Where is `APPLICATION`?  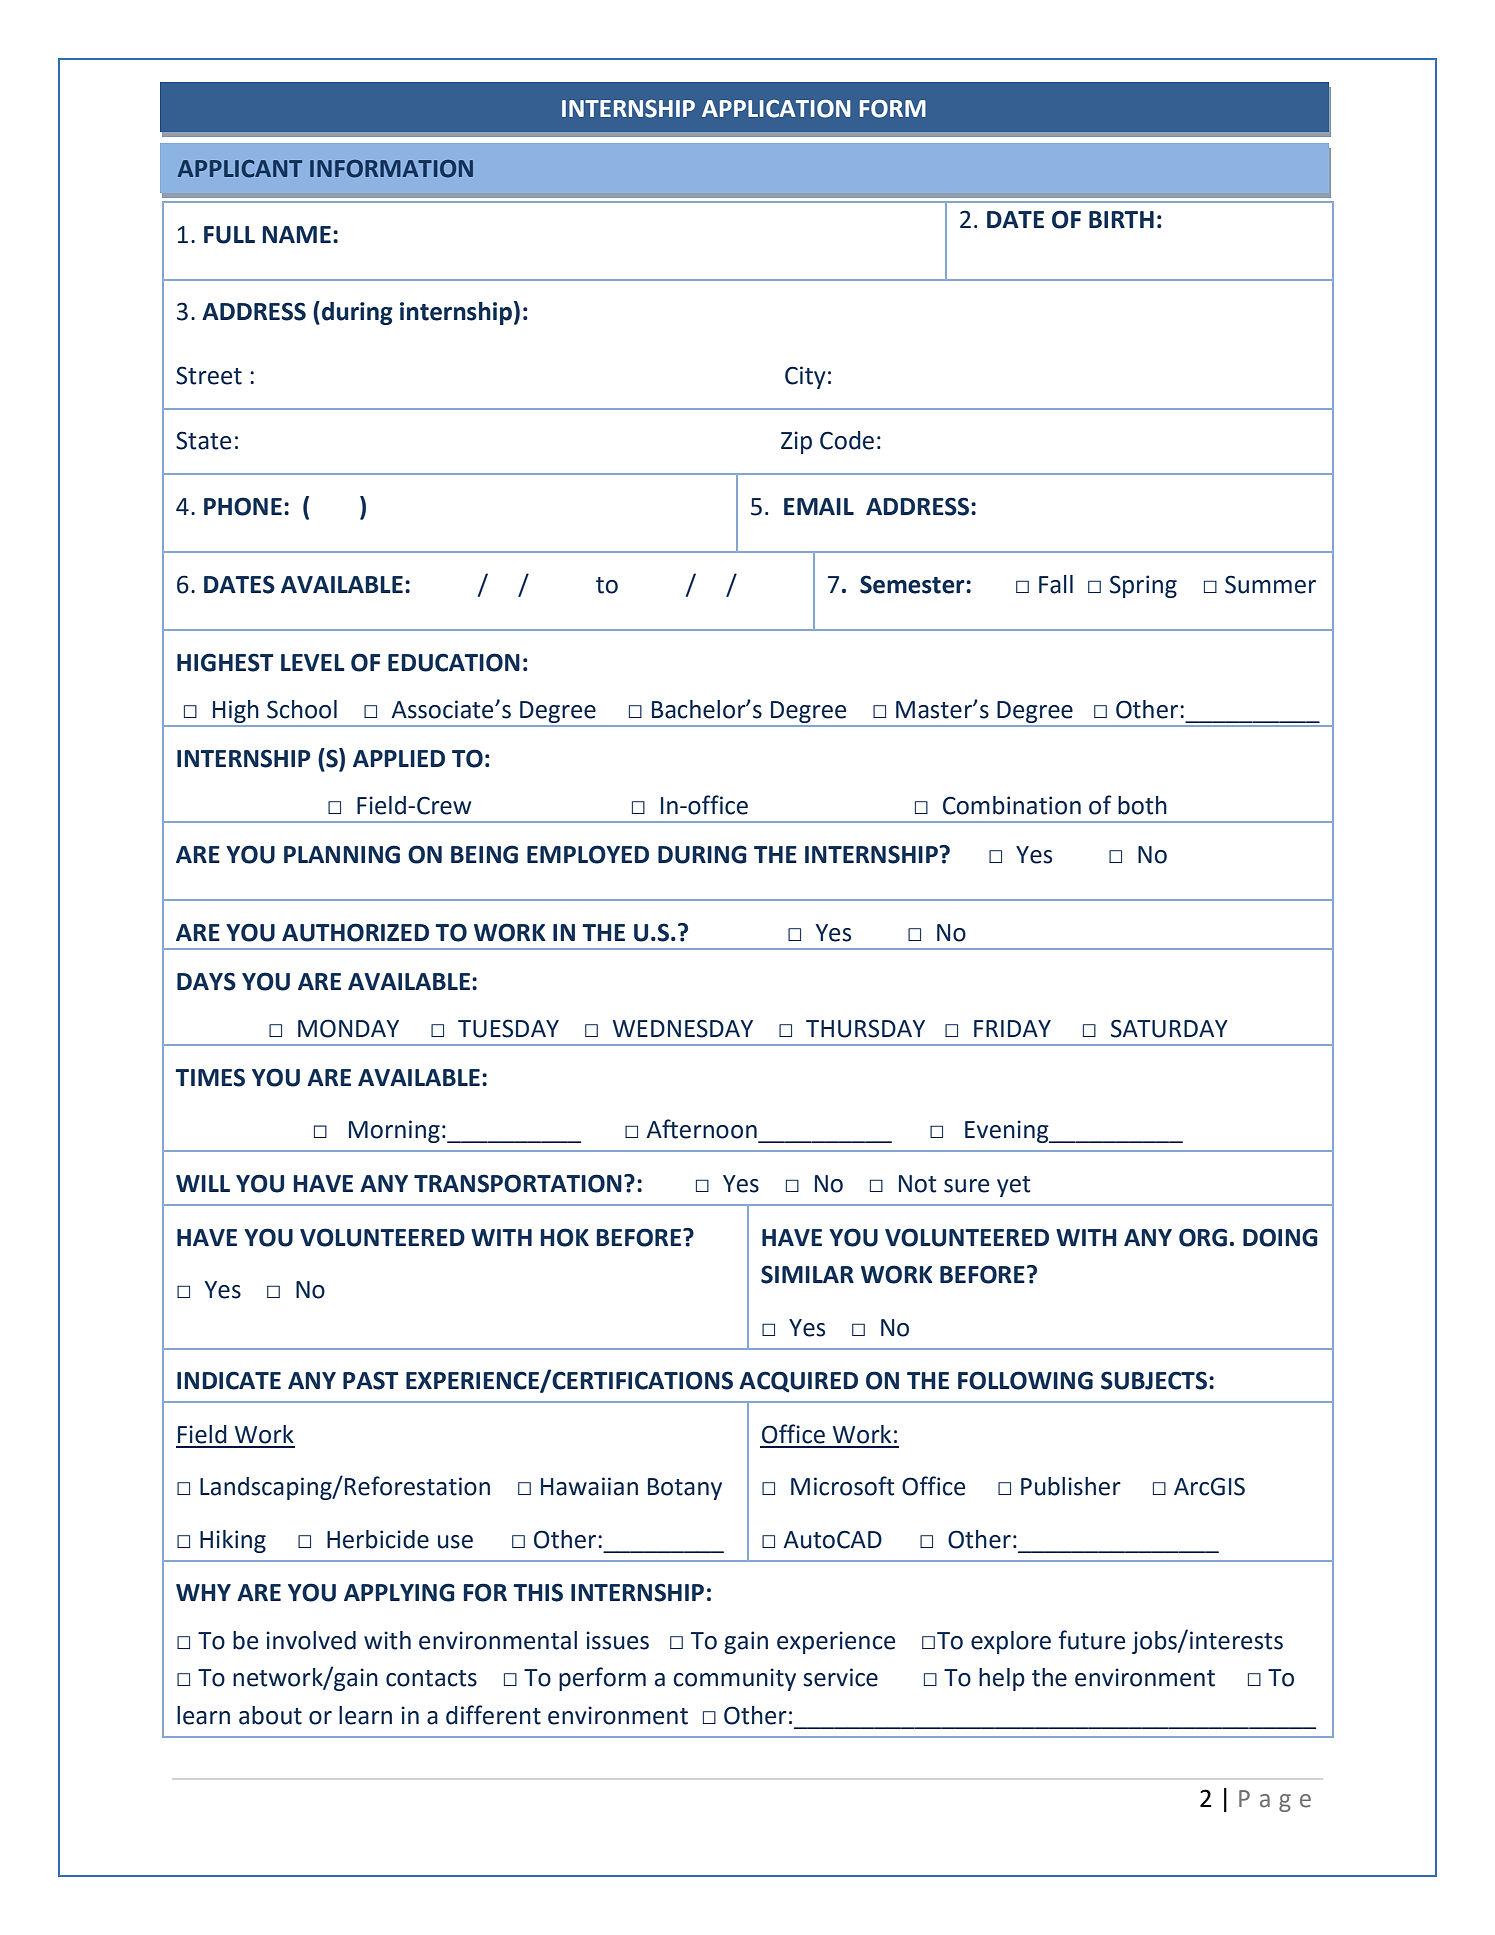 APPLICATION is located at coordinates (776, 109).
